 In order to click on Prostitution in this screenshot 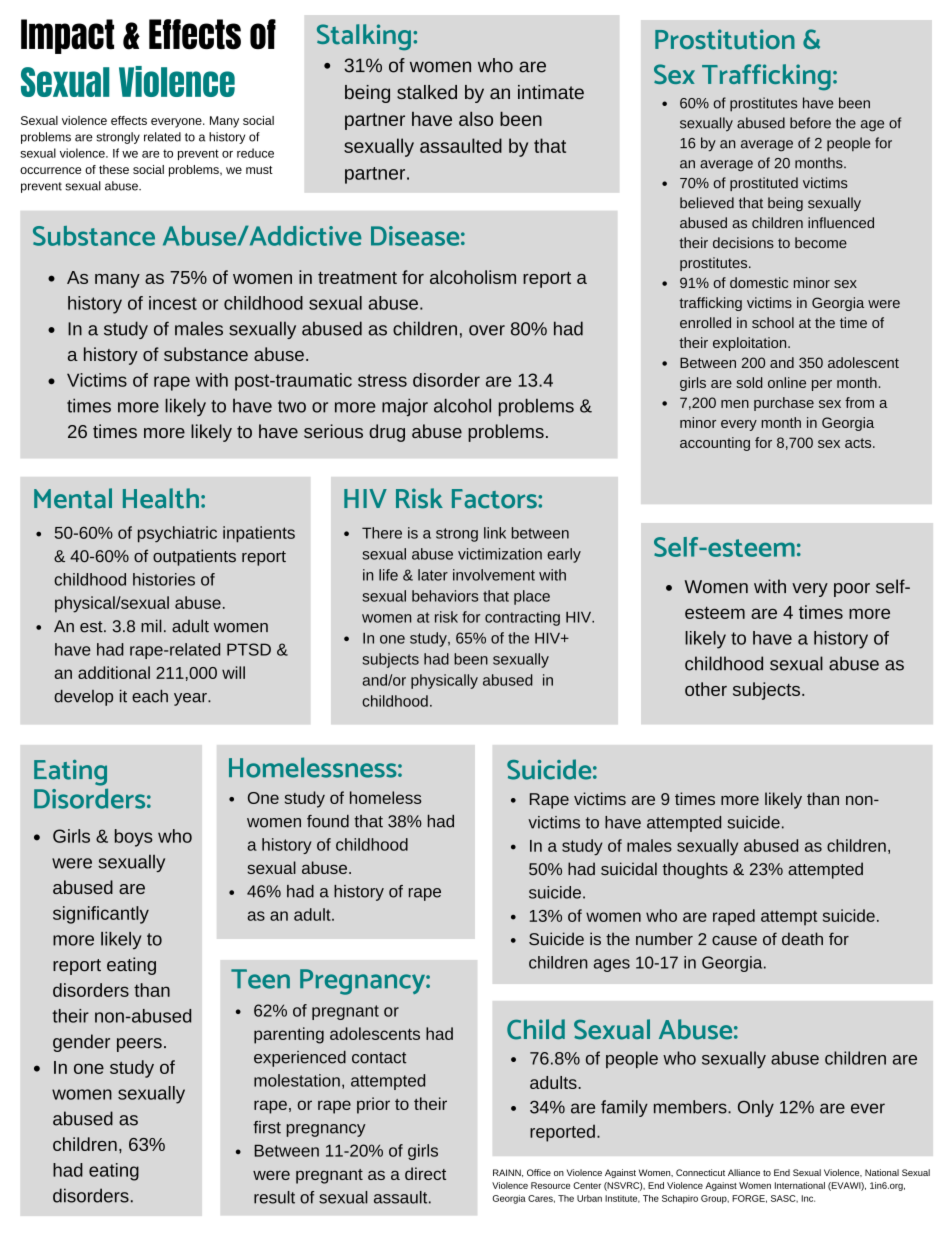, I will do `click(725, 39)`.
